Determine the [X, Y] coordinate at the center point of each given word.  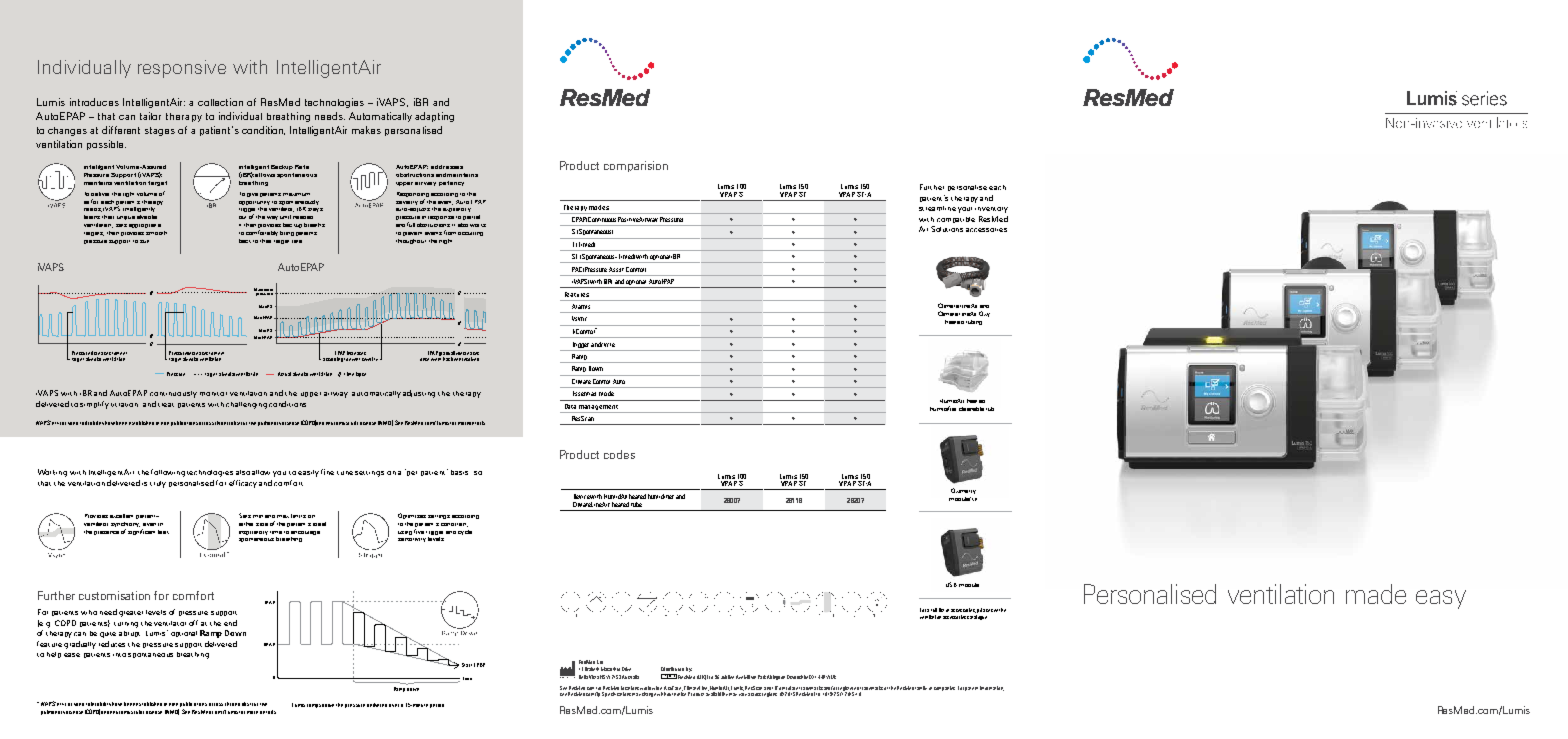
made [1376, 594]
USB [951, 584]
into [119, 655]
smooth [156, 233]
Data [570, 406]
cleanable [971, 409]
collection [220, 102]
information [992, 688]
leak [163, 532]
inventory [991, 210]
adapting [434, 117]
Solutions [947, 229]
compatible [956, 220]
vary [743, 694]
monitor [213, 394]
